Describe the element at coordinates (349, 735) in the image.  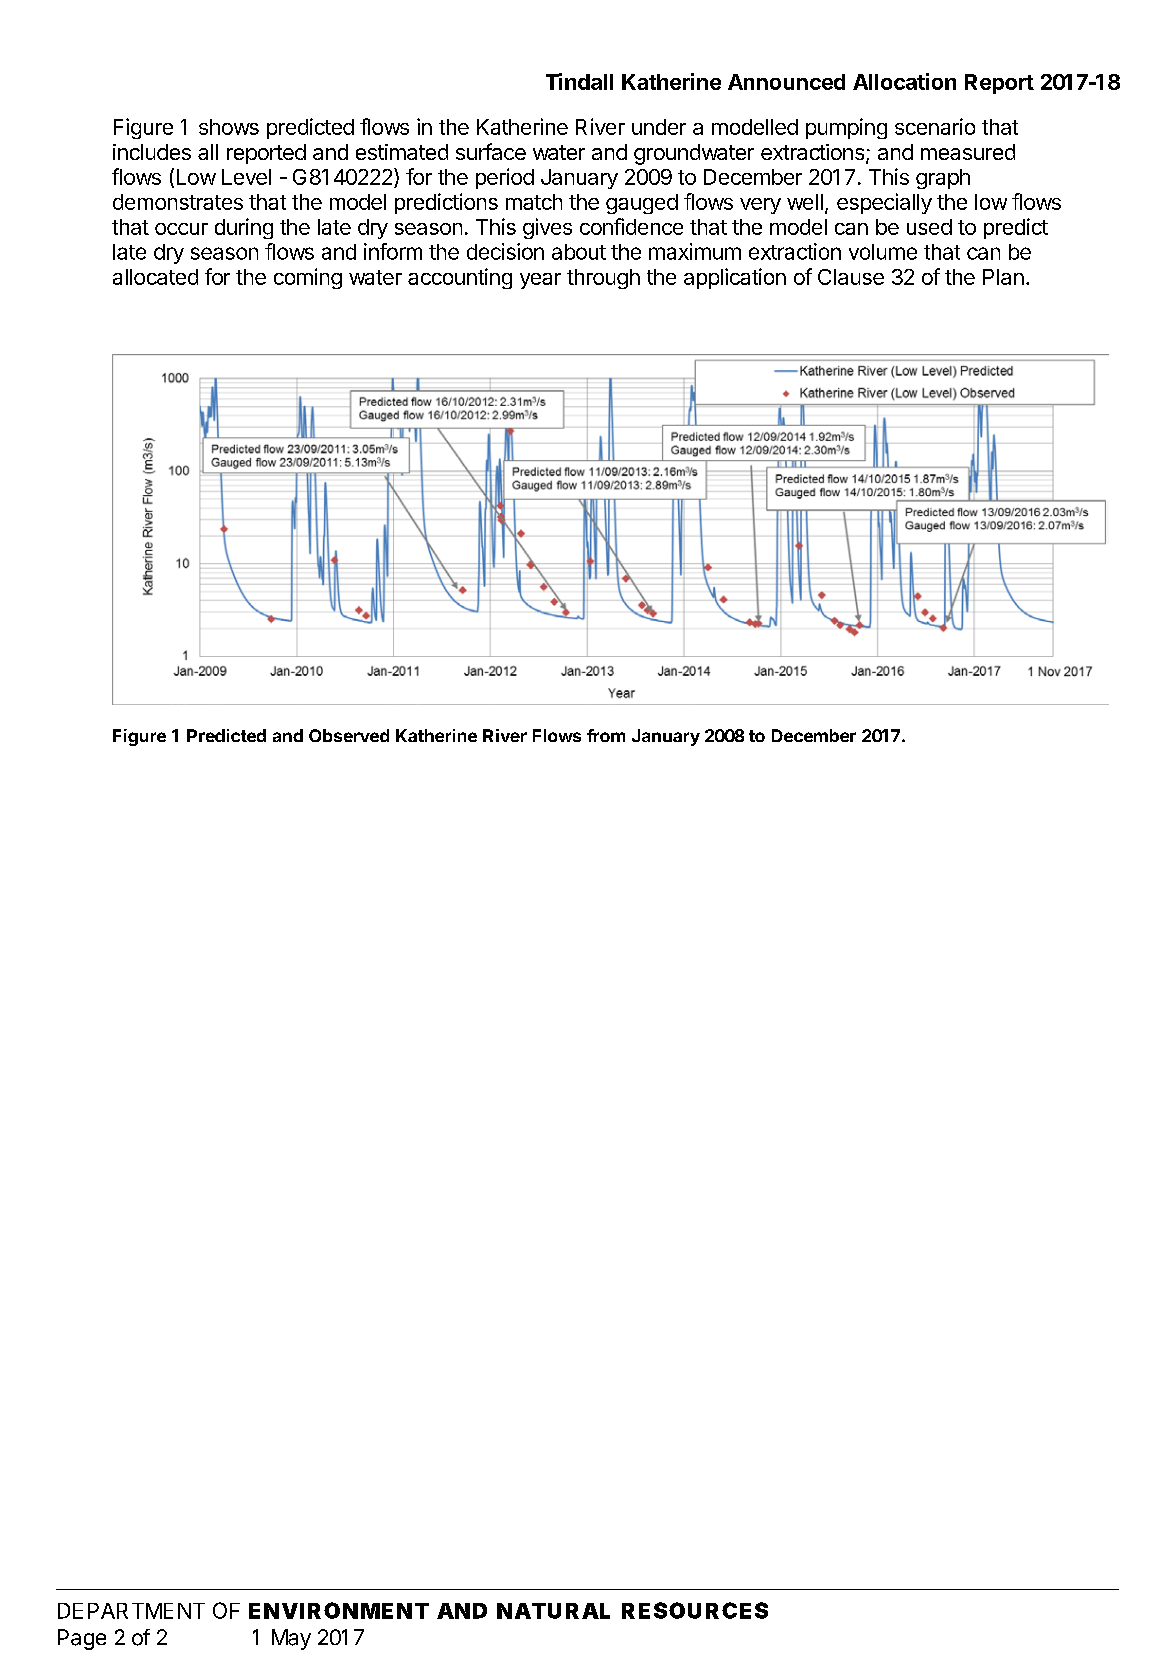
I see `Observed` at that location.
